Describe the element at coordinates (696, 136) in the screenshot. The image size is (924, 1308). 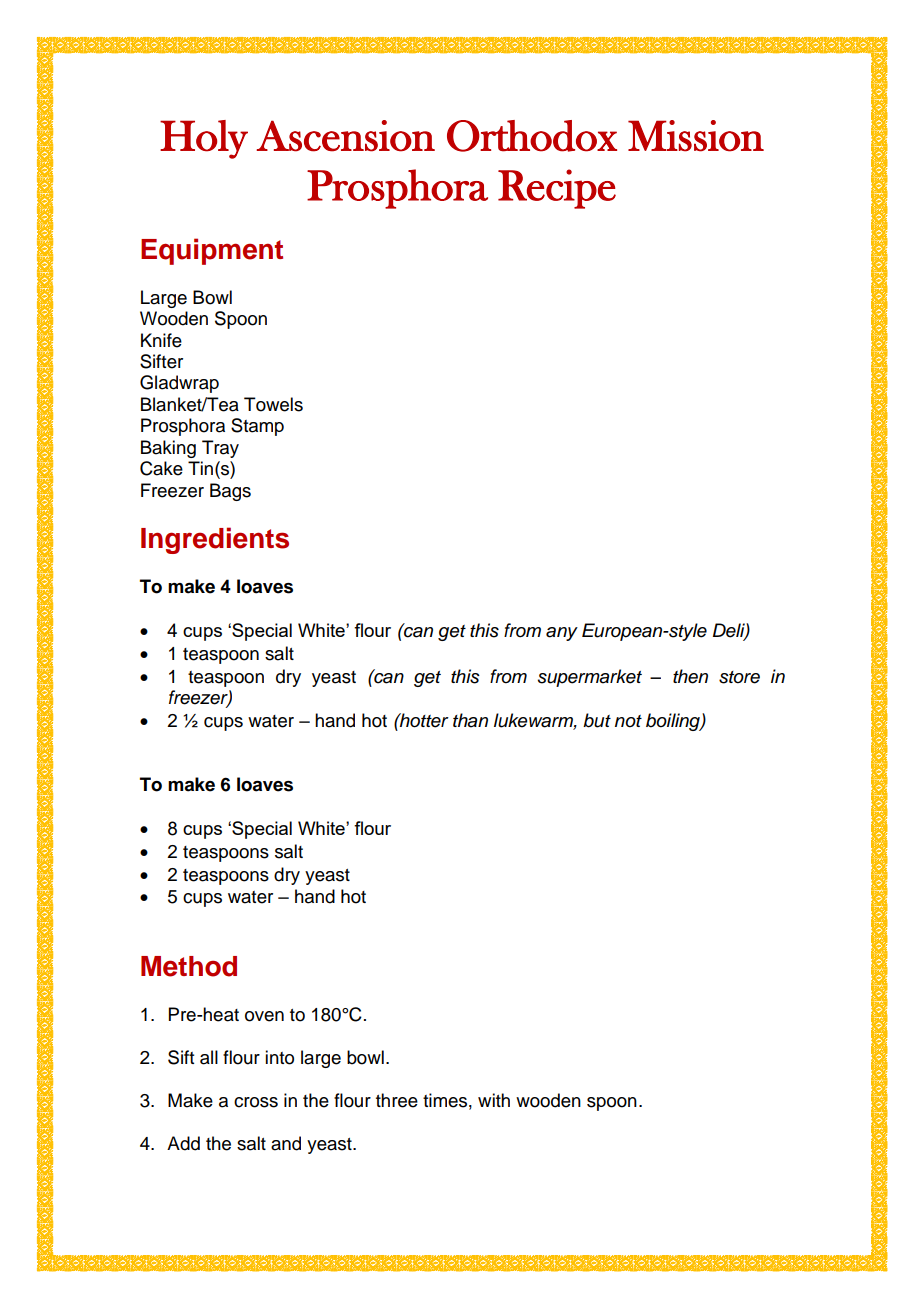
I see `Mission` at that location.
